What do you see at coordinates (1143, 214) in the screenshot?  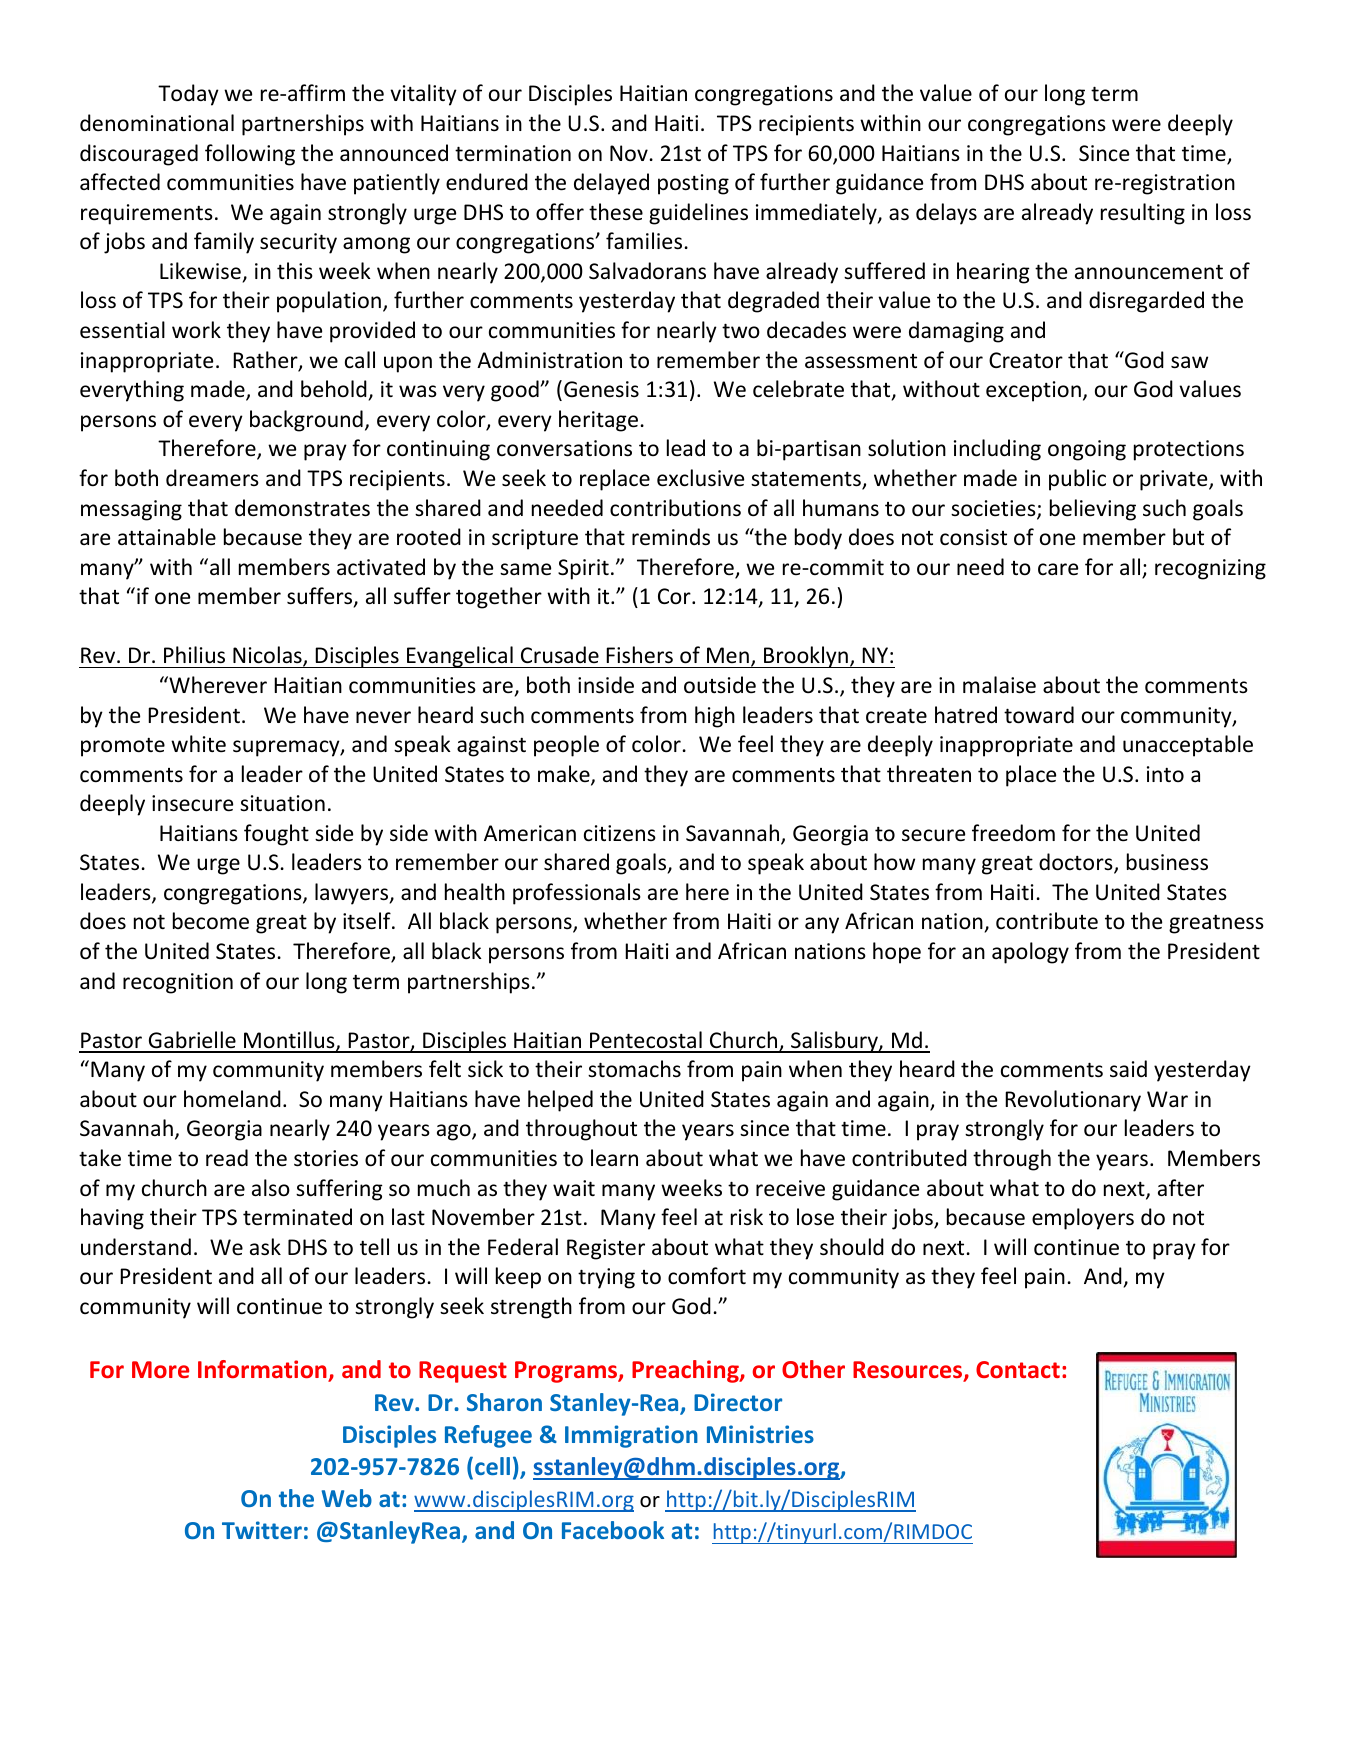 I see `resulting` at bounding box center [1143, 214].
